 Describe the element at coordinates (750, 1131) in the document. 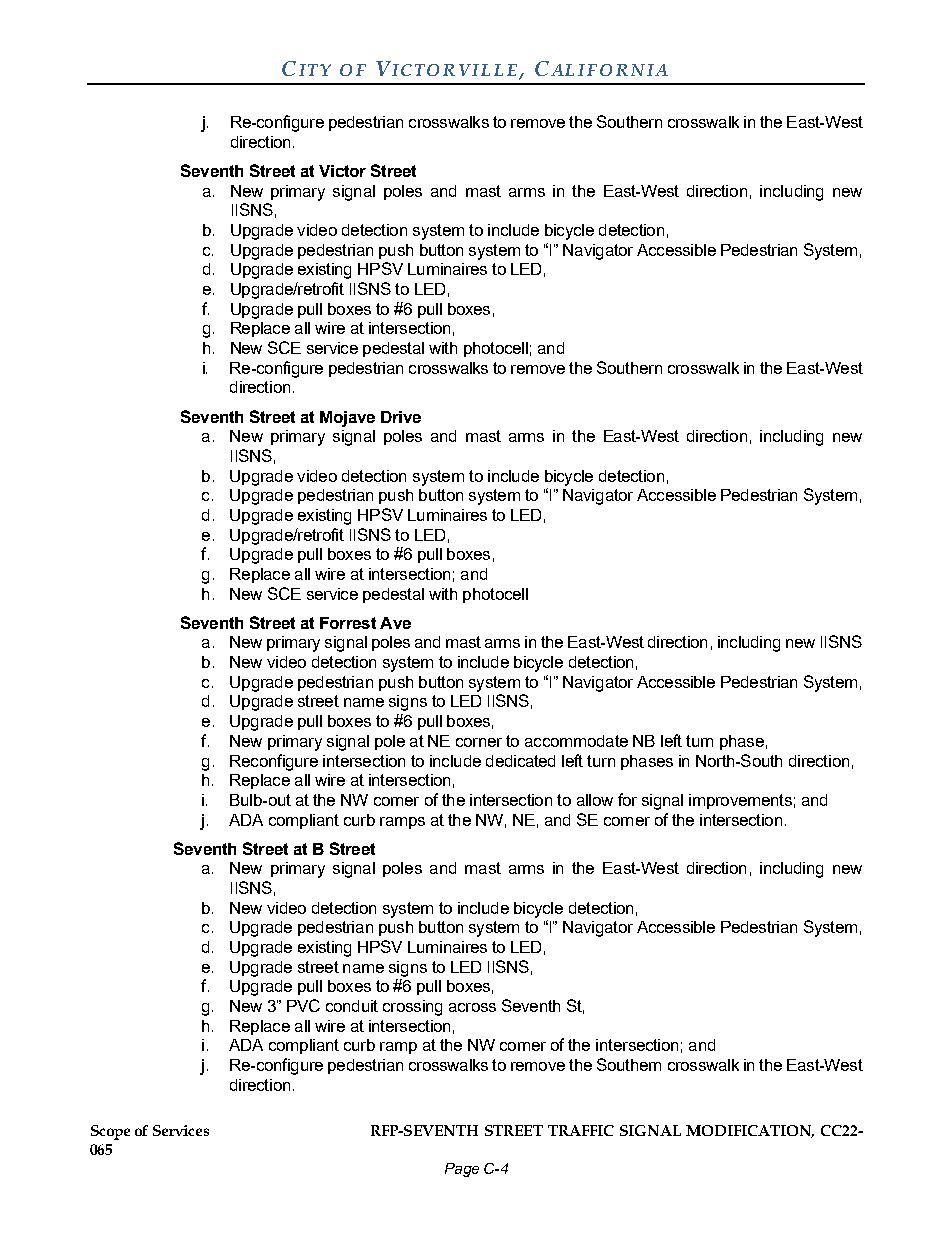

I see `MODIFICATION` at that location.
